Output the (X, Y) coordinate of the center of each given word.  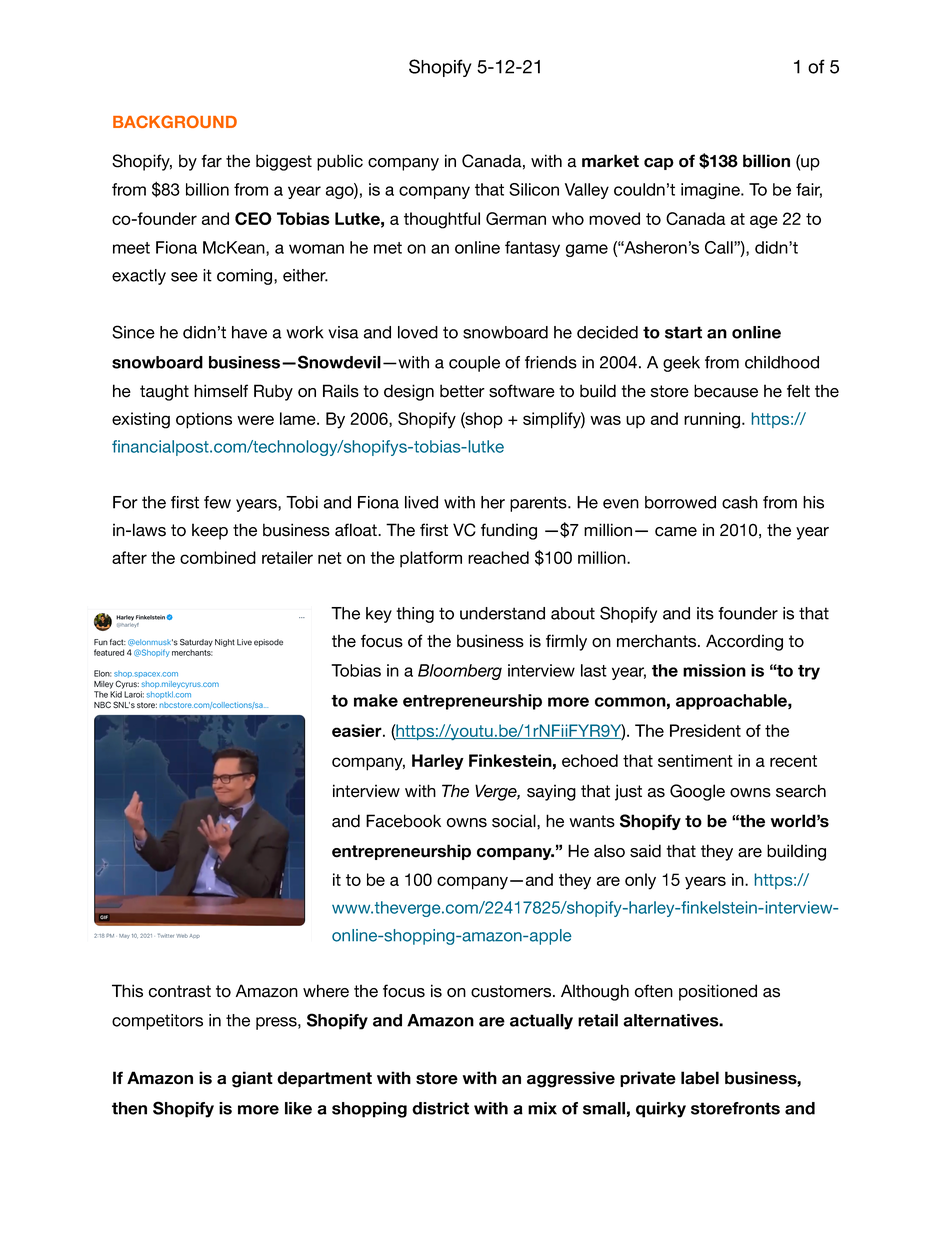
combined (218, 557)
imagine (711, 191)
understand (502, 613)
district (440, 1108)
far (211, 161)
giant (252, 1079)
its (705, 613)
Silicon (534, 189)
